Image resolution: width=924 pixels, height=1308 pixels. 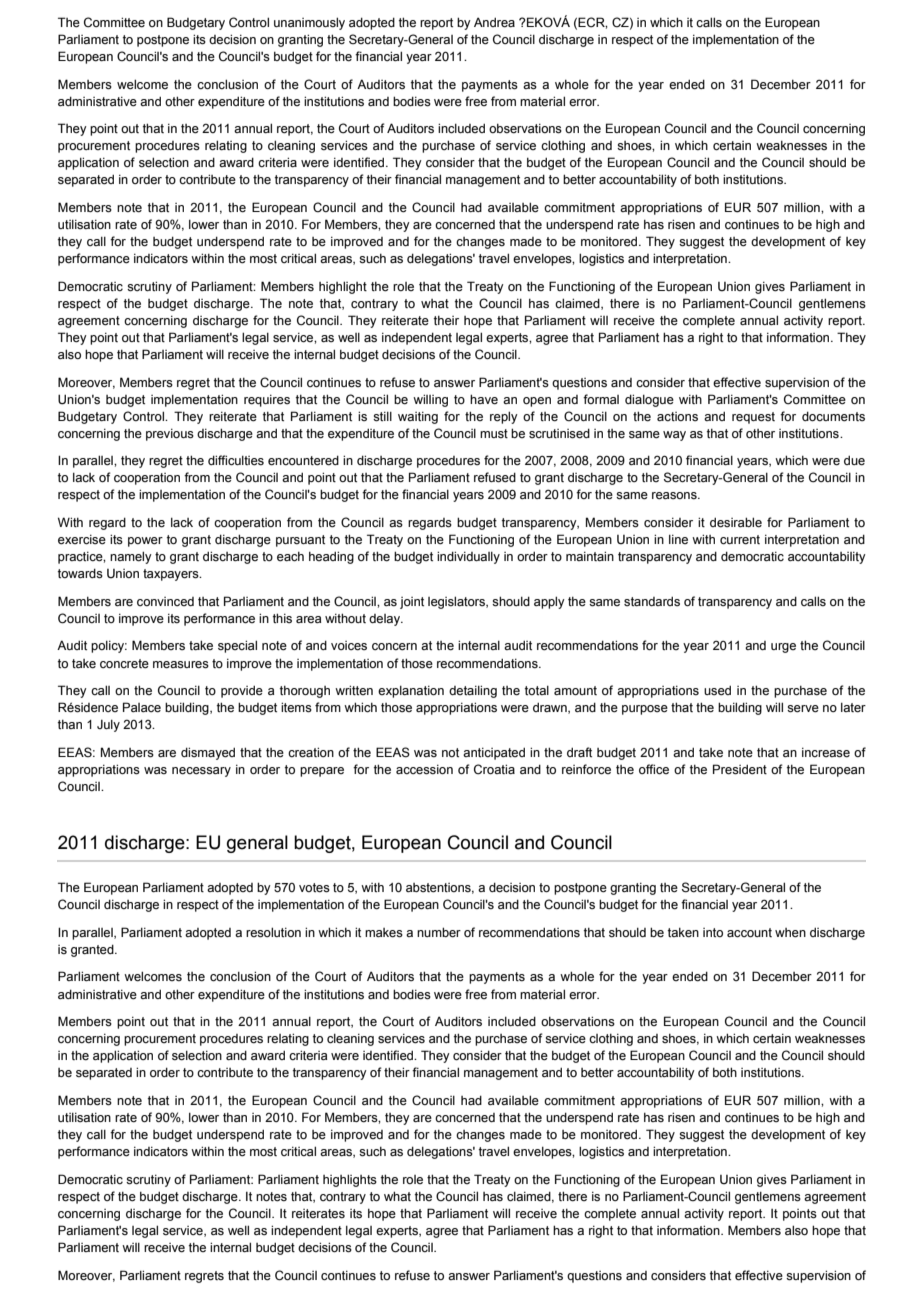 I want to click on dialogue, so click(x=649, y=400).
